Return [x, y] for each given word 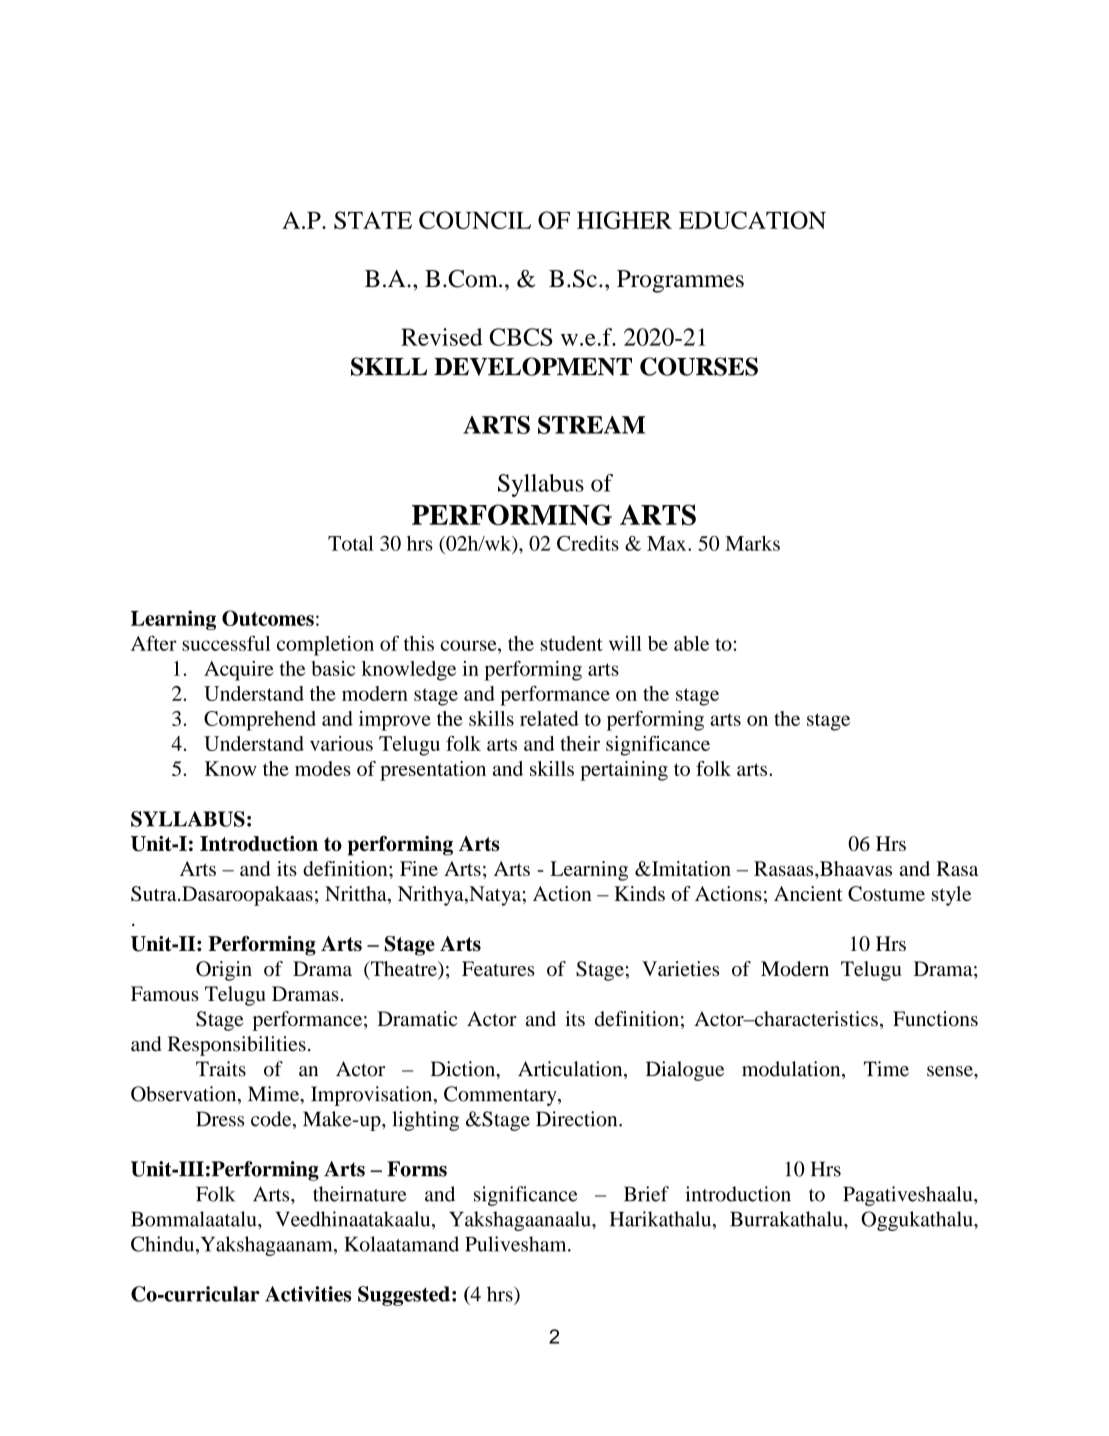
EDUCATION [752, 220]
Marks [752, 543]
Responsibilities [237, 1046]
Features [498, 968]
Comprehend [260, 721]
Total [351, 543]
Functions [935, 1019]
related [549, 718]
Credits [588, 543]
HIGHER [624, 220]
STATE [373, 220]
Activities [308, 1294]
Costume [886, 893]
